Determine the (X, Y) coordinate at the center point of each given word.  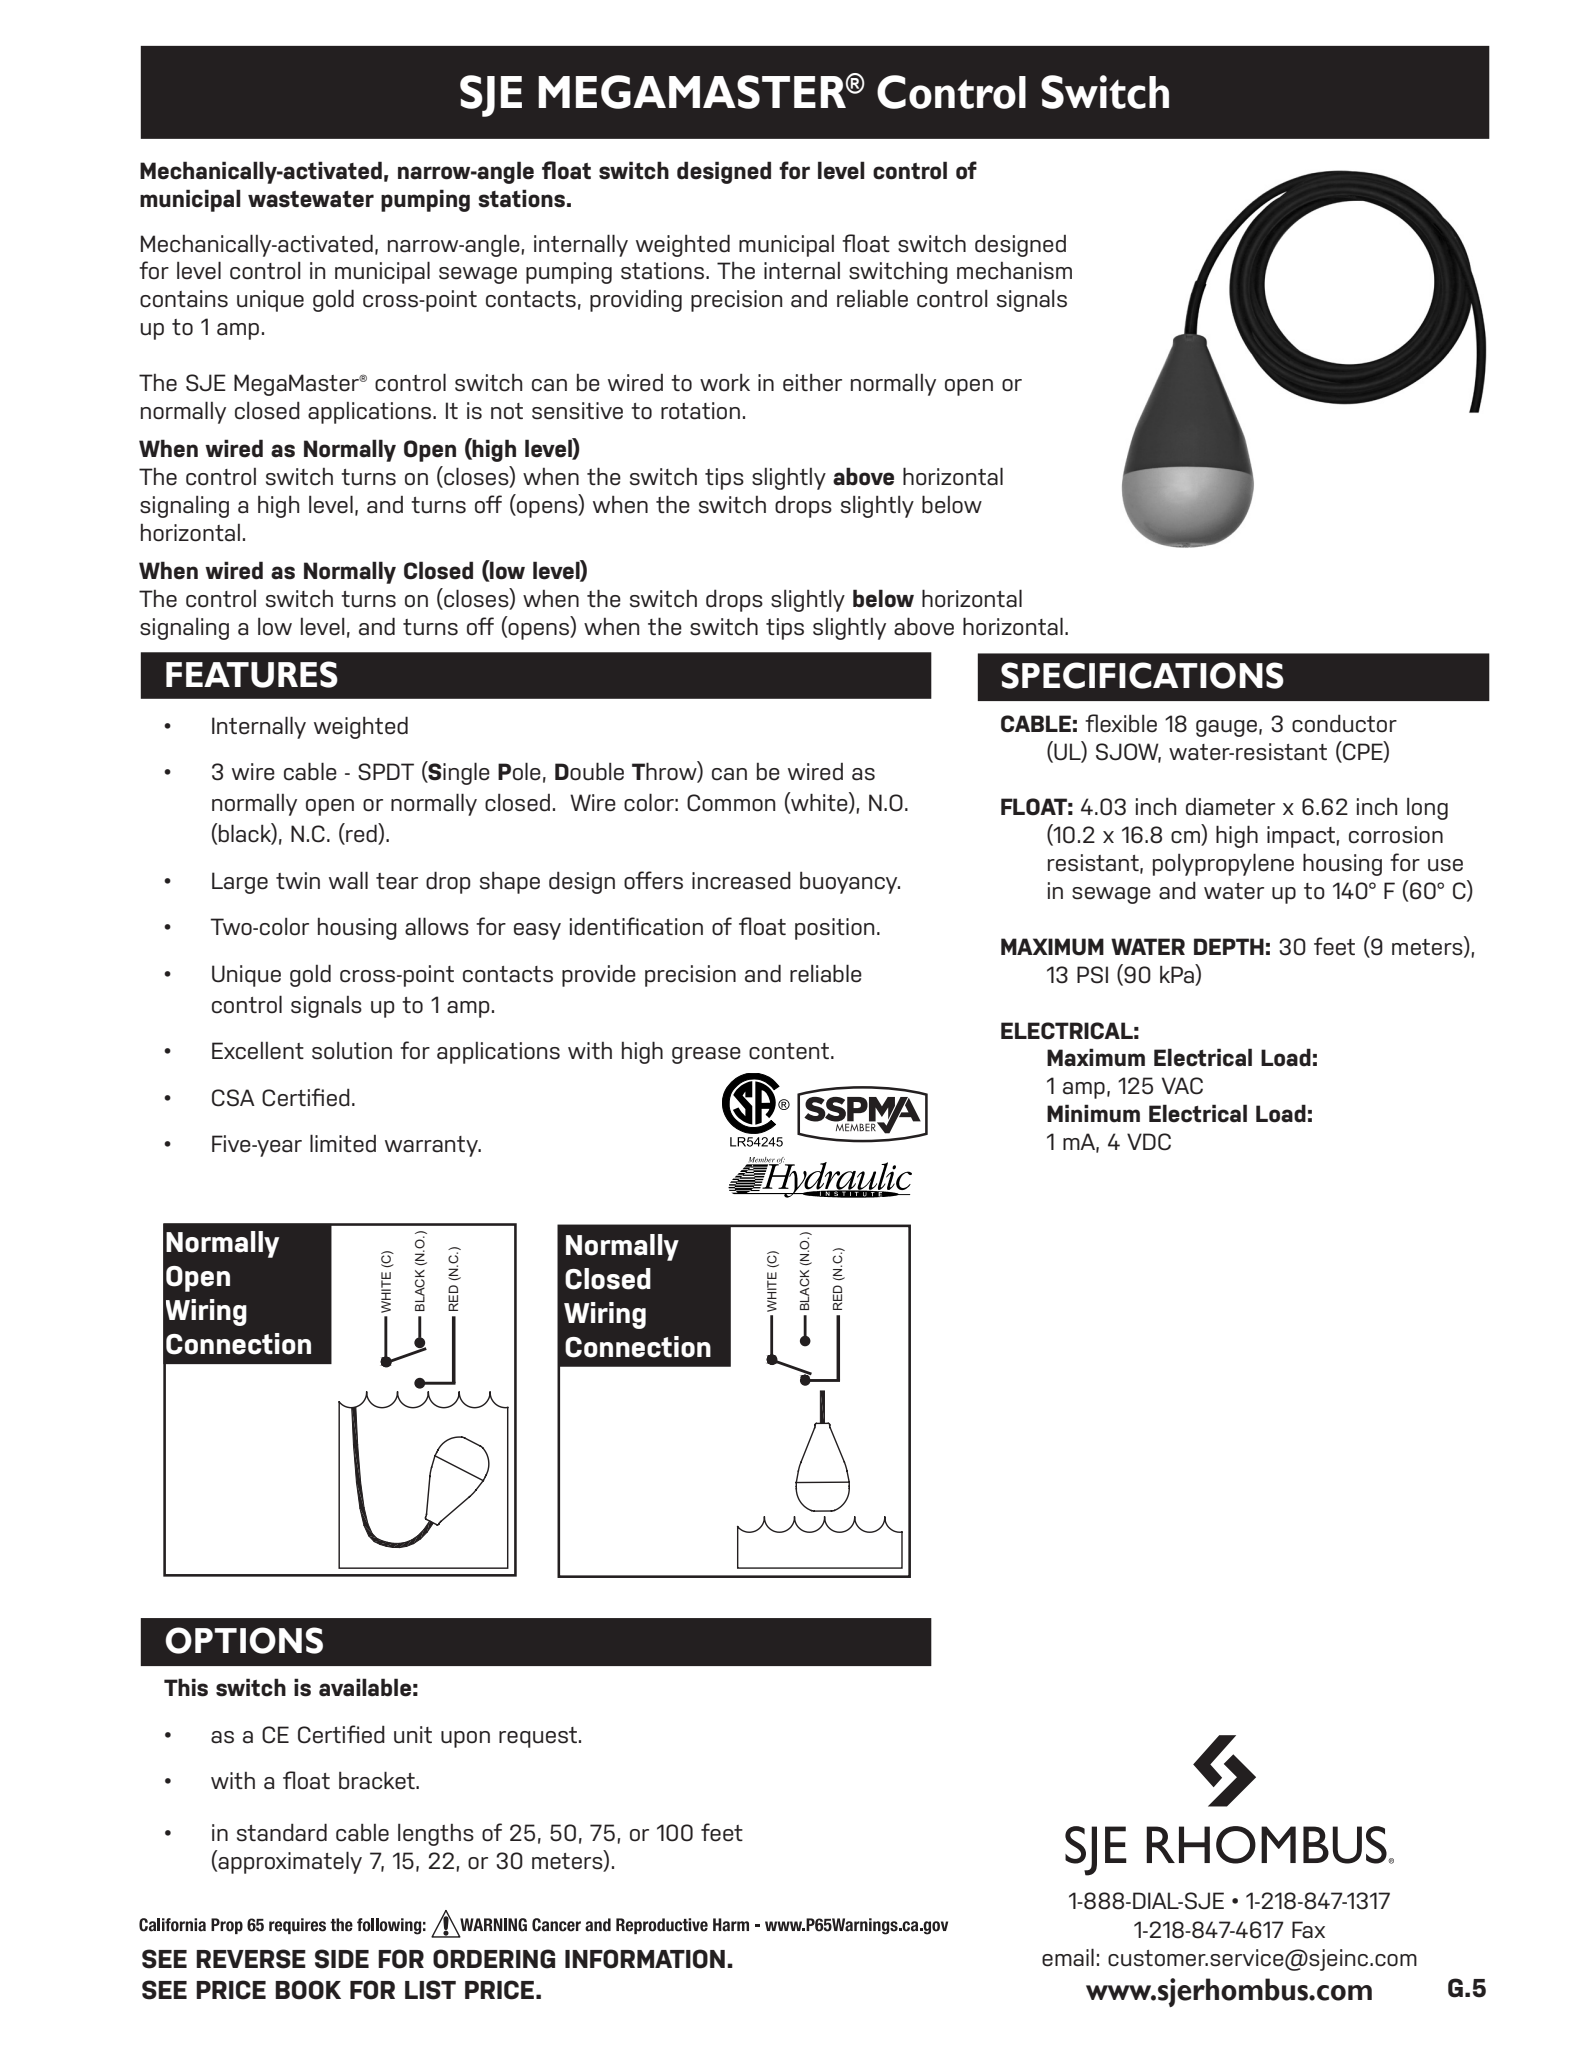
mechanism (1014, 271)
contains (184, 299)
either (812, 383)
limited (343, 1143)
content (790, 1051)
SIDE (342, 1959)
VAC (1182, 1086)
